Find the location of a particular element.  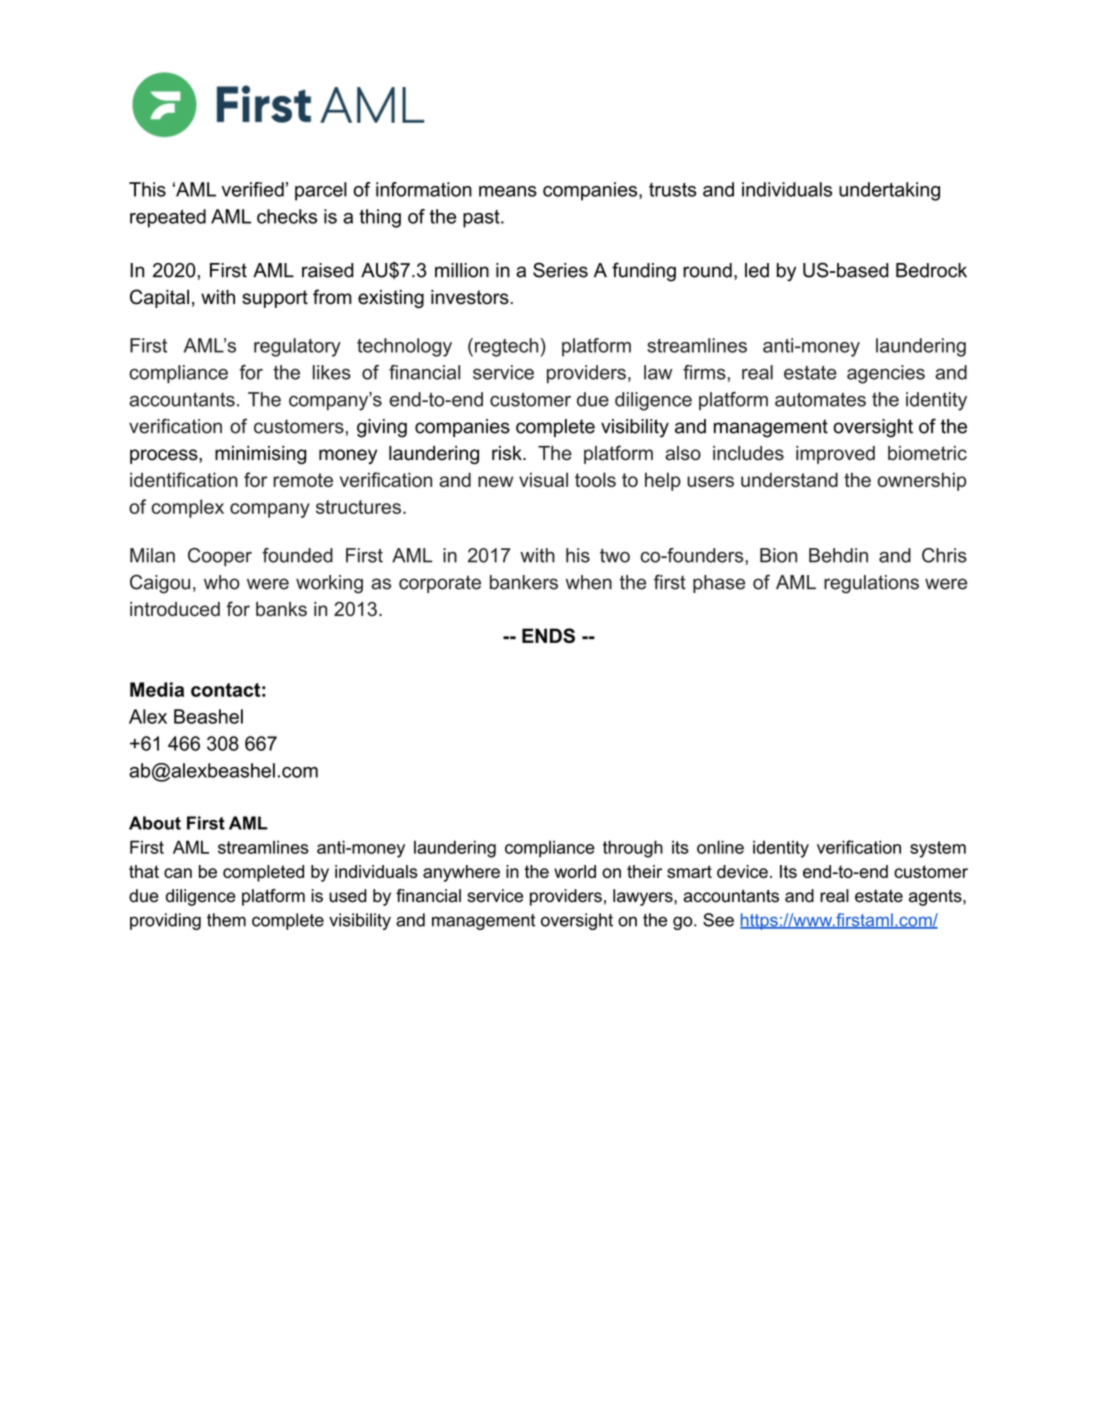

improved is located at coordinates (835, 455).
